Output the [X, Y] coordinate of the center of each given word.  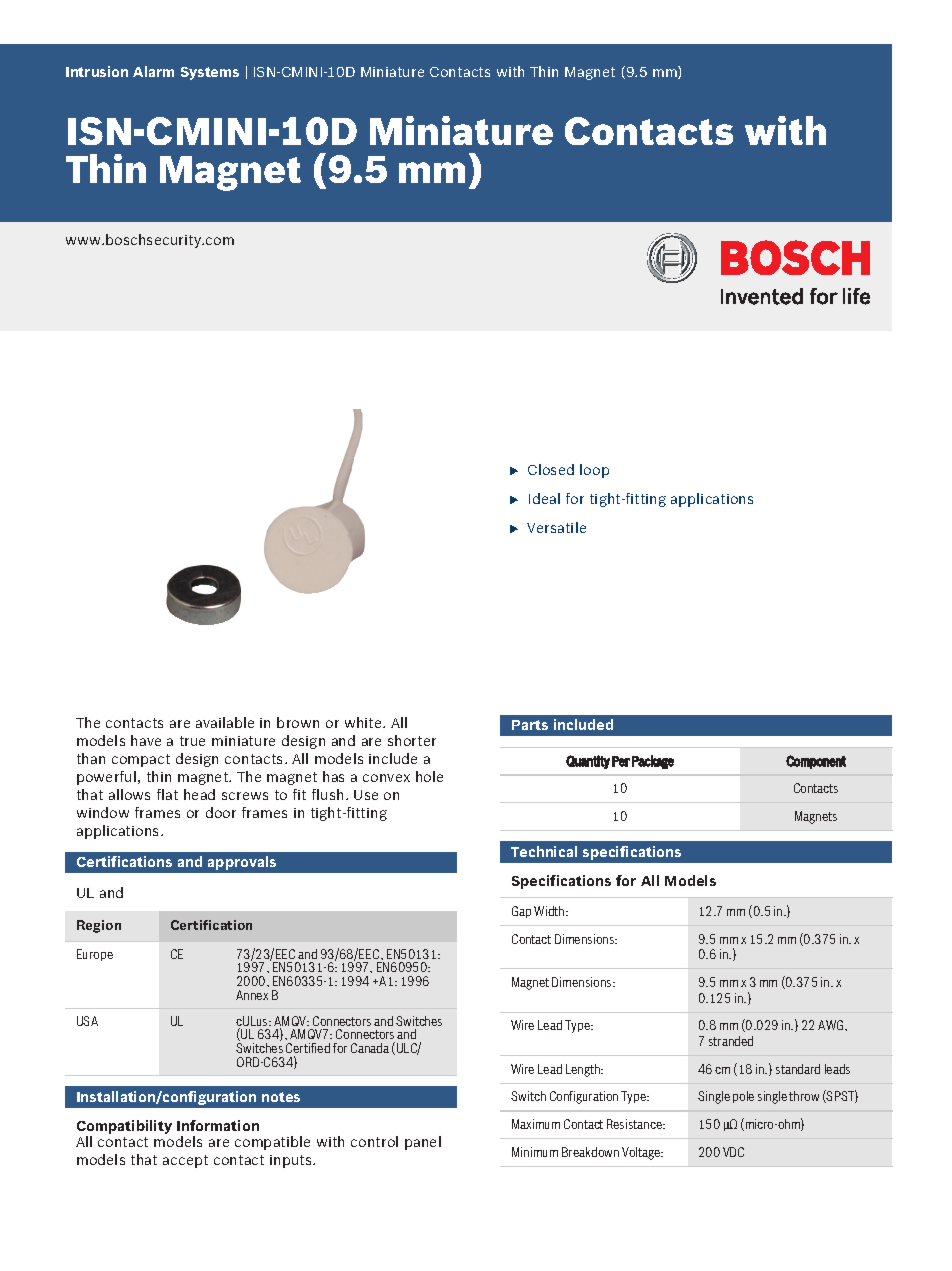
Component [816, 762]
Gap [521, 912]
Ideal [544, 498]
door [221, 812]
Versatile [556, 527]
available [225, 722]
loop [594, 471]
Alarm [153, 71]
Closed [551, 469]
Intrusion [97, 71]
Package [653, 762]
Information [218, 1125]
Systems [210, 73]
